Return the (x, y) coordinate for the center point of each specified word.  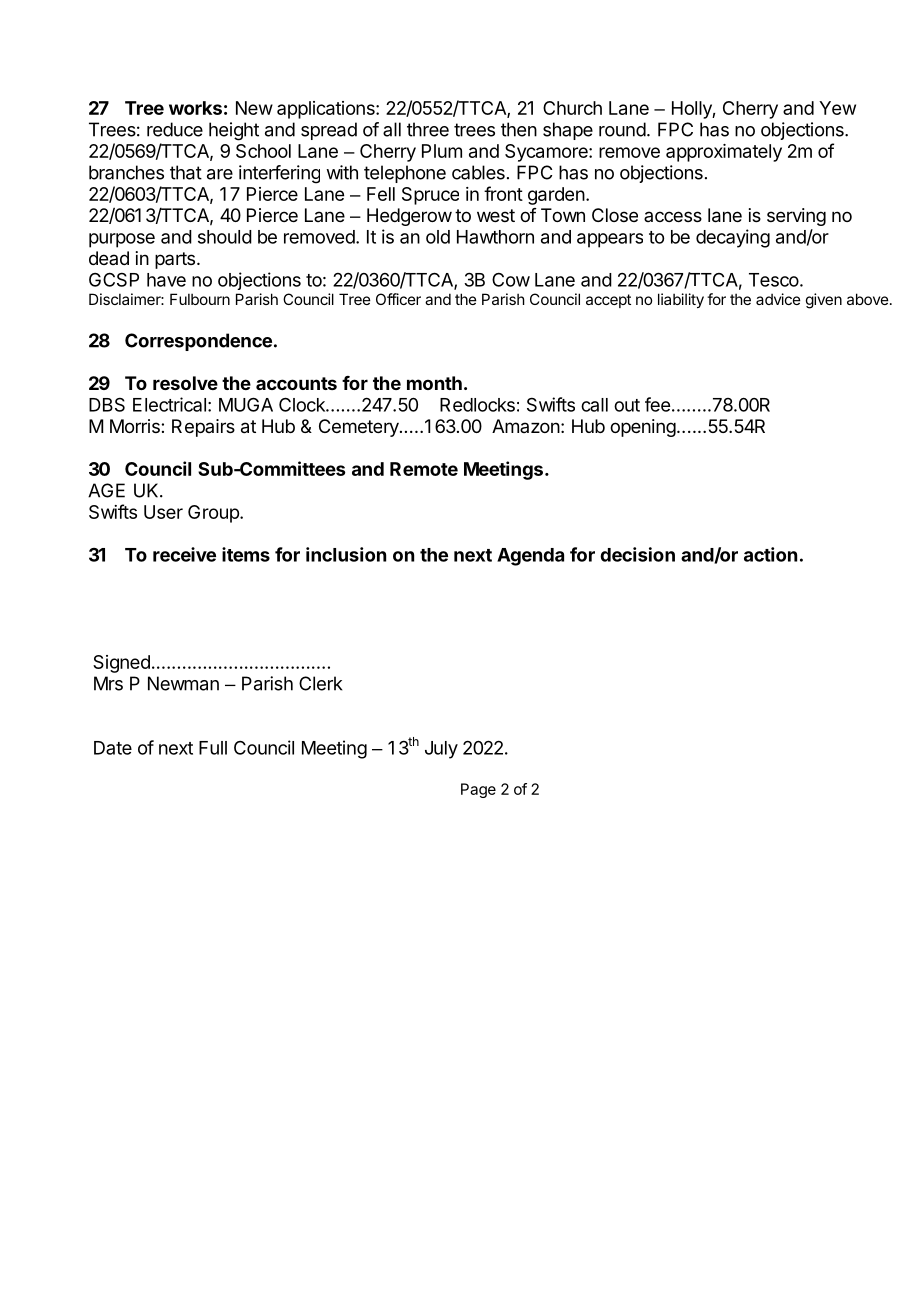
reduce (175, 129)
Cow (511, 279)
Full (213, 748)
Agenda (530, 557)
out (627, 405)
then (519, 129)
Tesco (775, 280)
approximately (724, 153)
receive (184, 554)
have (166, 280)
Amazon (526, 426)
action (770, 554)
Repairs (203, 428)
